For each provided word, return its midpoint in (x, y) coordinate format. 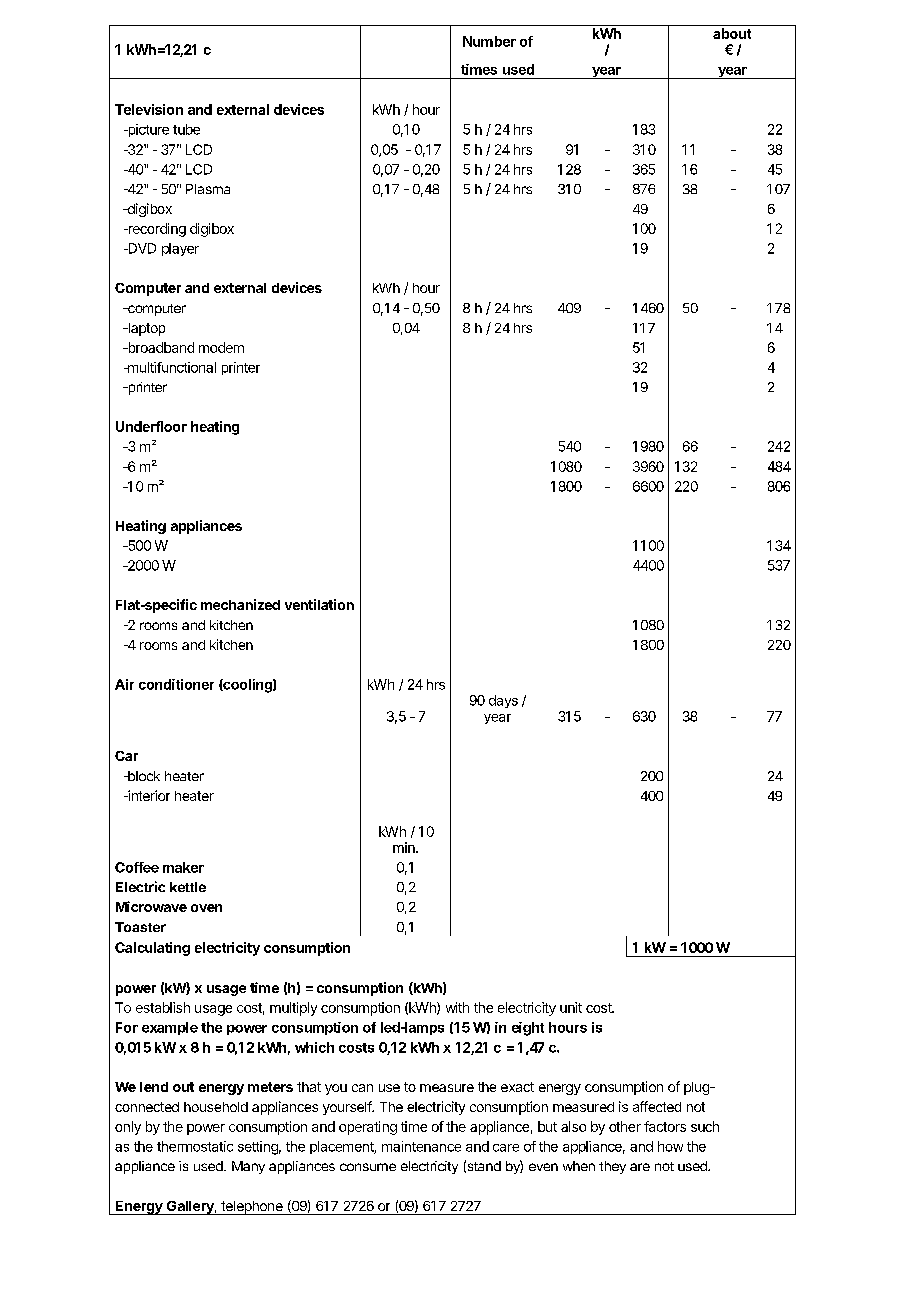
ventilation (319, 604)
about (732, 33)
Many (248, 1167)
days (503, 701)
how (670, 1146)
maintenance (421, 1146)
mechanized (240, 604)
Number (489, 41)
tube (186, 129)
